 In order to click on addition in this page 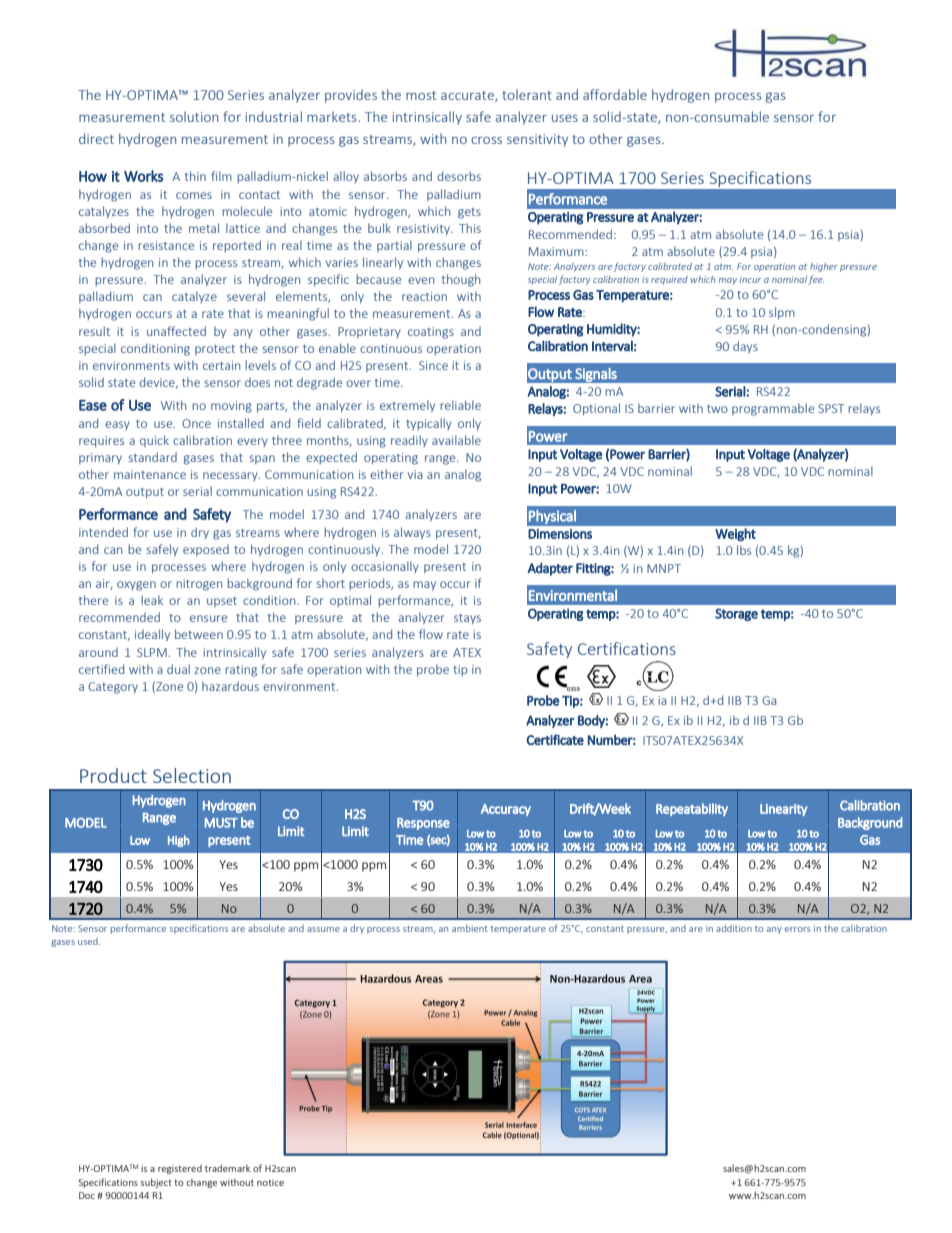, I will do `click(734, 928)`.
